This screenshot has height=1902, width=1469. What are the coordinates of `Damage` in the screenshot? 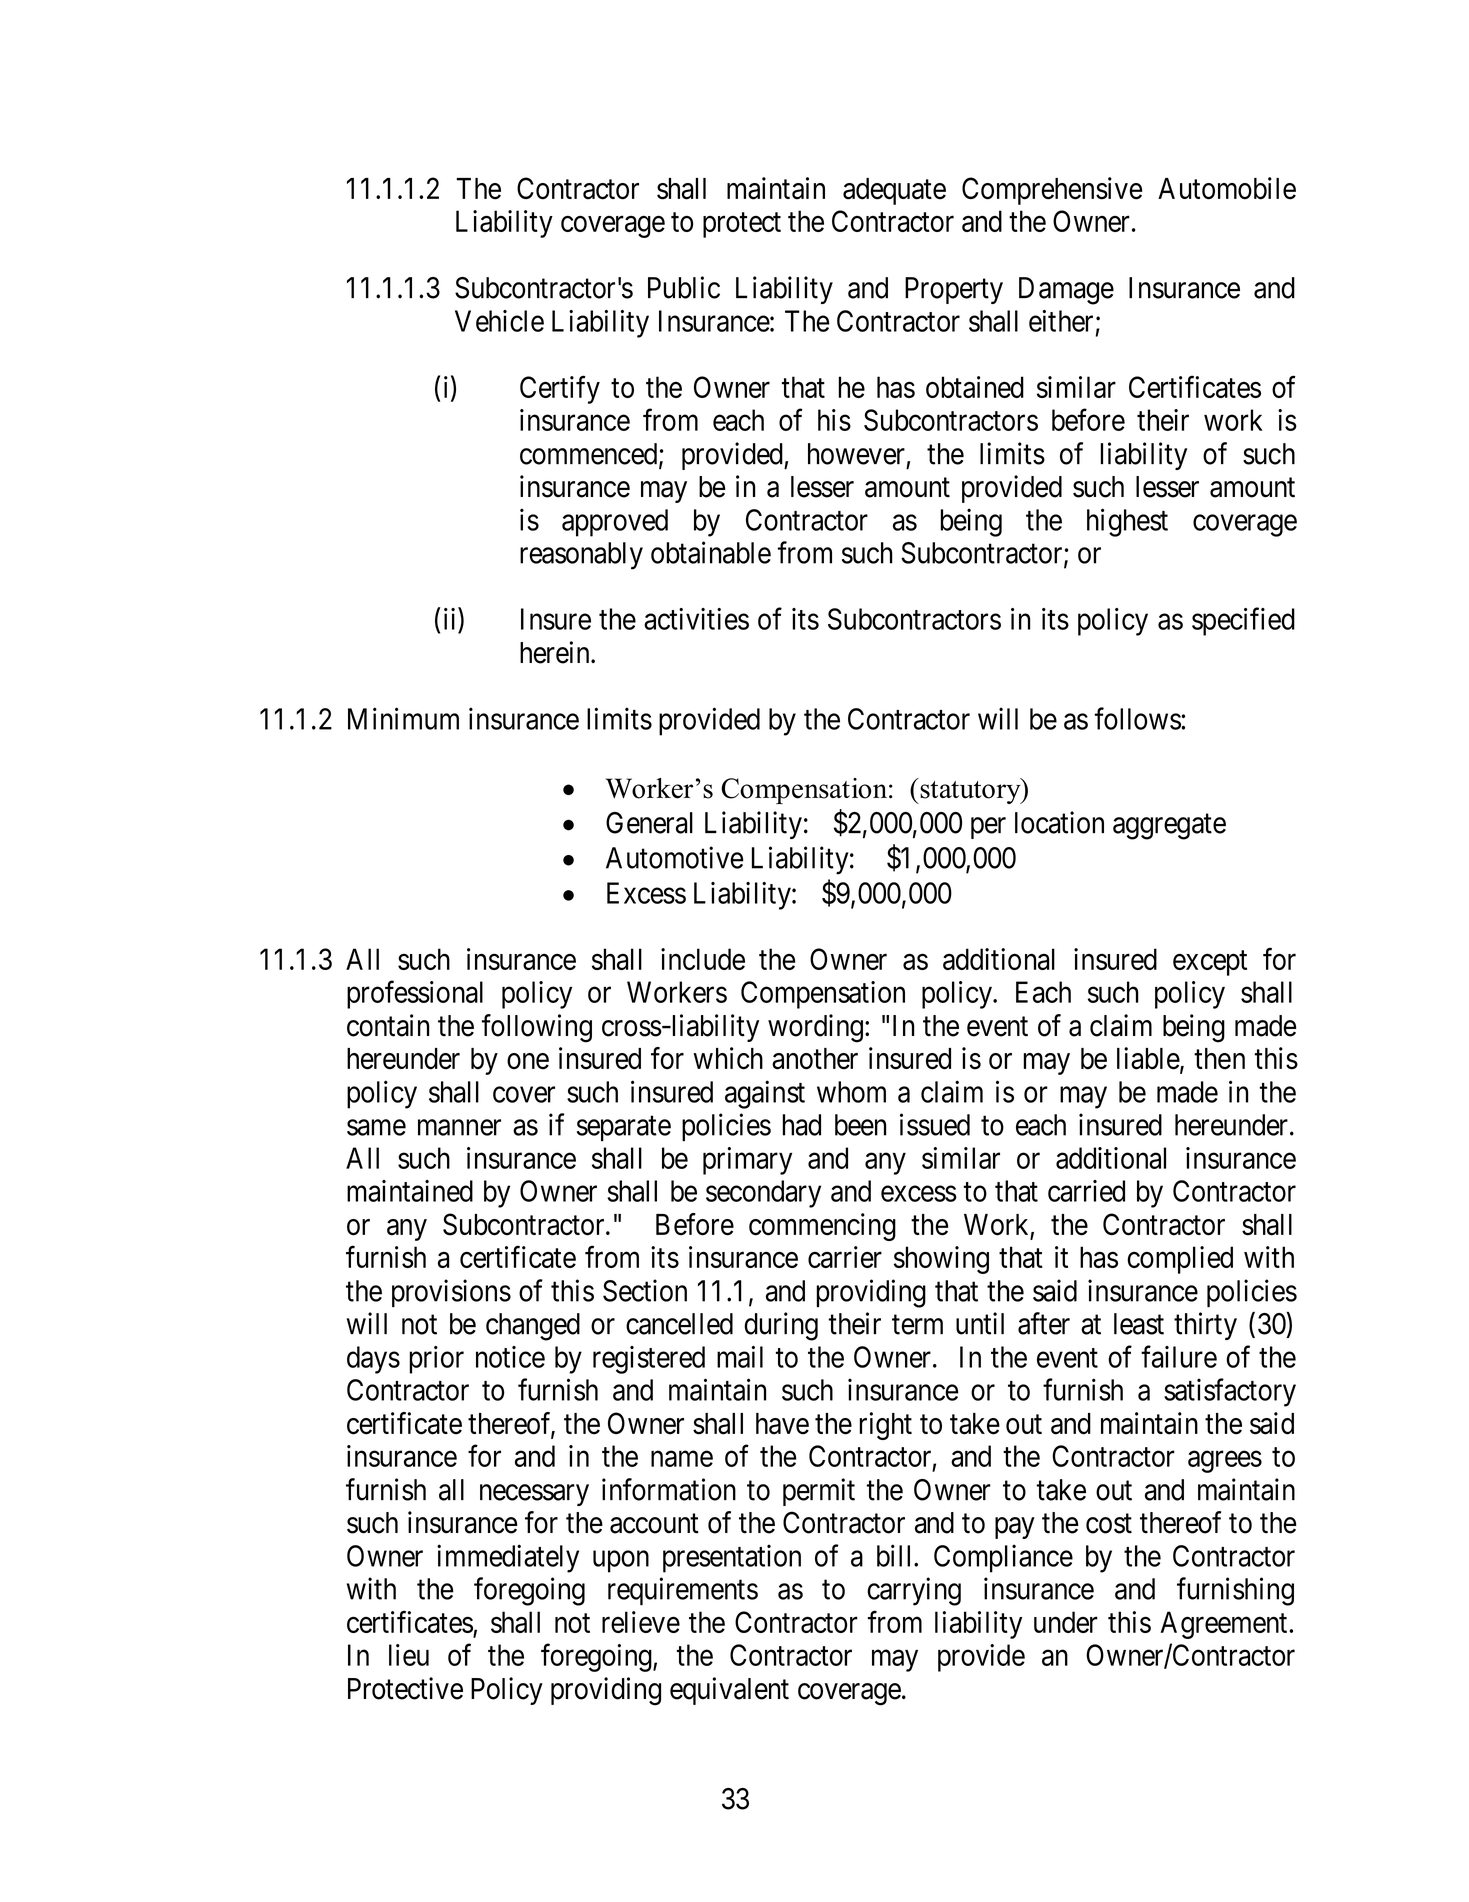 It's located at (1066, 291).
